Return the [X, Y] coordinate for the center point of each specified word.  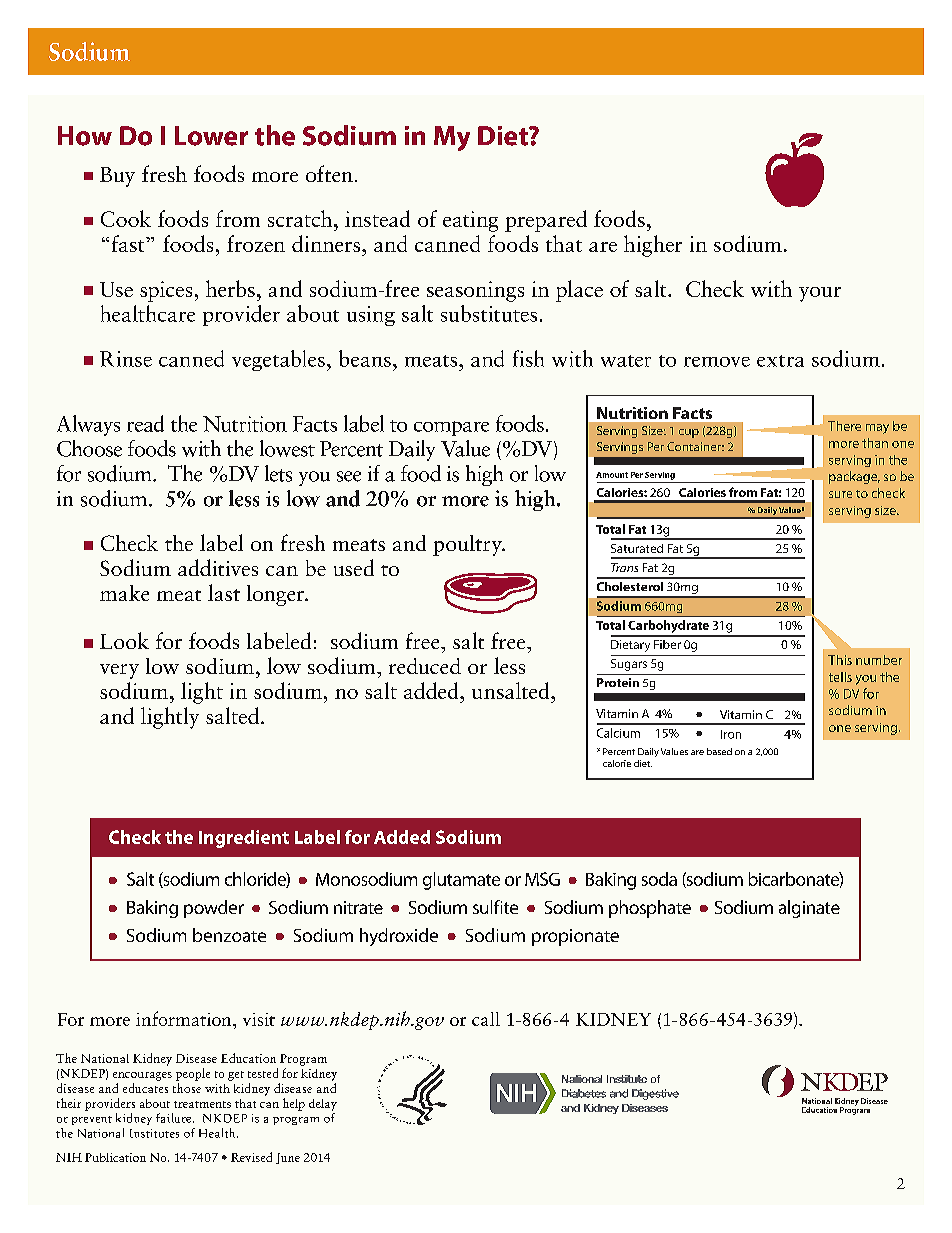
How [85, 136]
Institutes [154, 1133]
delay [323, 1105]
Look [124, 640]
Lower [211, 136]
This [840, 660]
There [844, 426]
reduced [425, 666]
